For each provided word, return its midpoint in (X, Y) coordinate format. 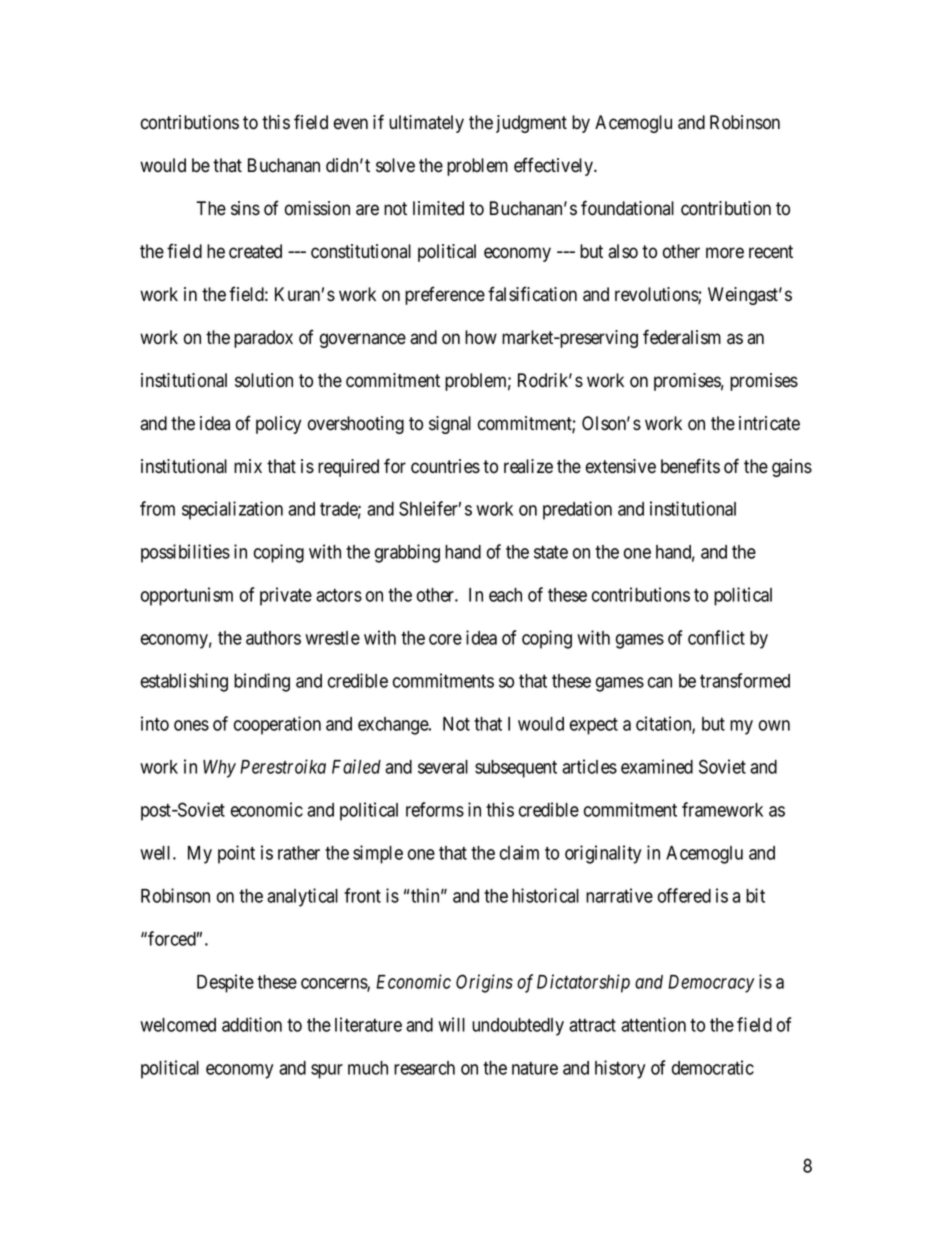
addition (252, 1024)
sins (245, 208)
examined (657, 766)
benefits (690, 466)
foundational (627, 208)
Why (219, 769)
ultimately (426, 124)
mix (248, 466)
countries (445, 466)
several (443, 767)
